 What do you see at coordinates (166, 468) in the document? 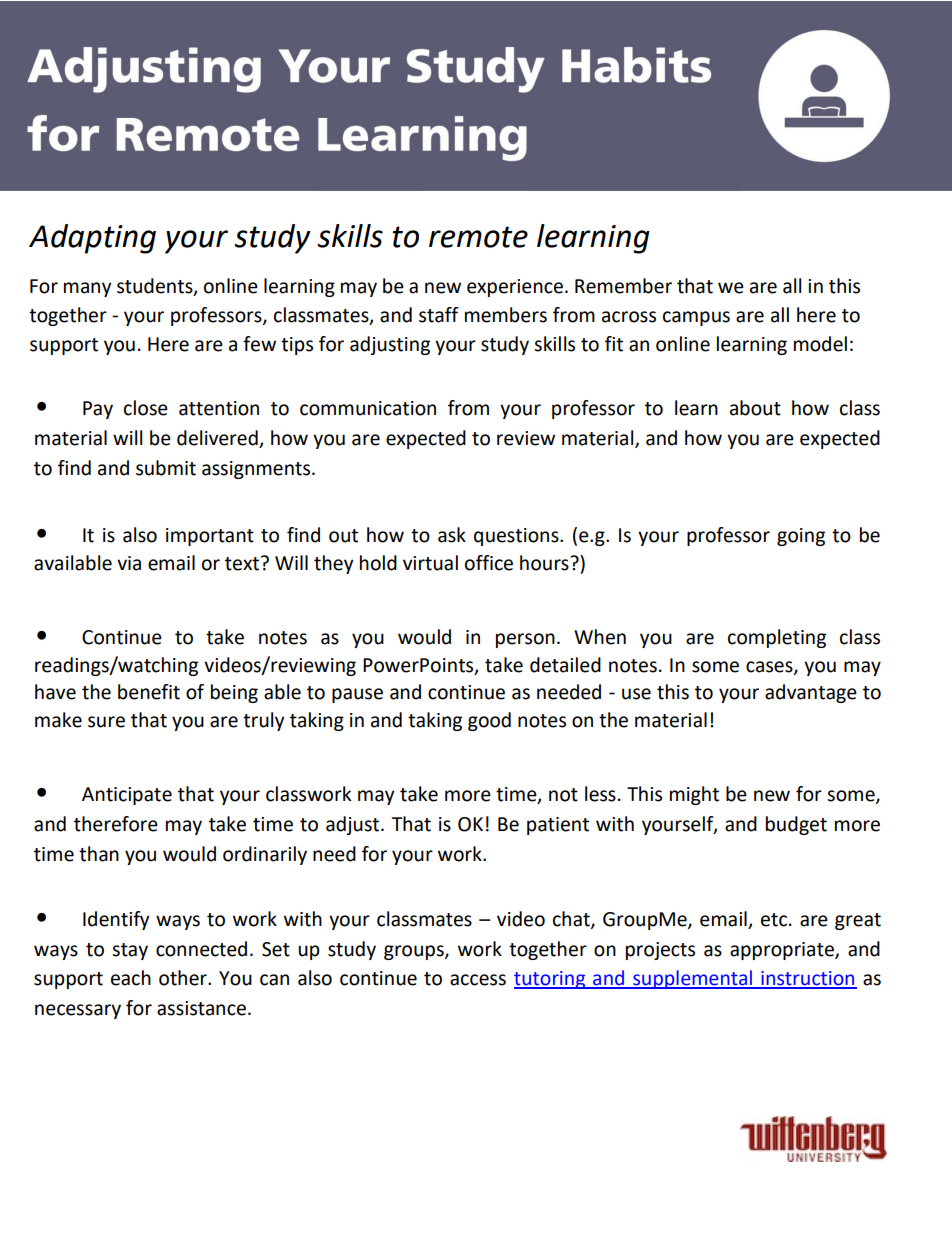
I see `submit` at bounding box center [166, 468].
